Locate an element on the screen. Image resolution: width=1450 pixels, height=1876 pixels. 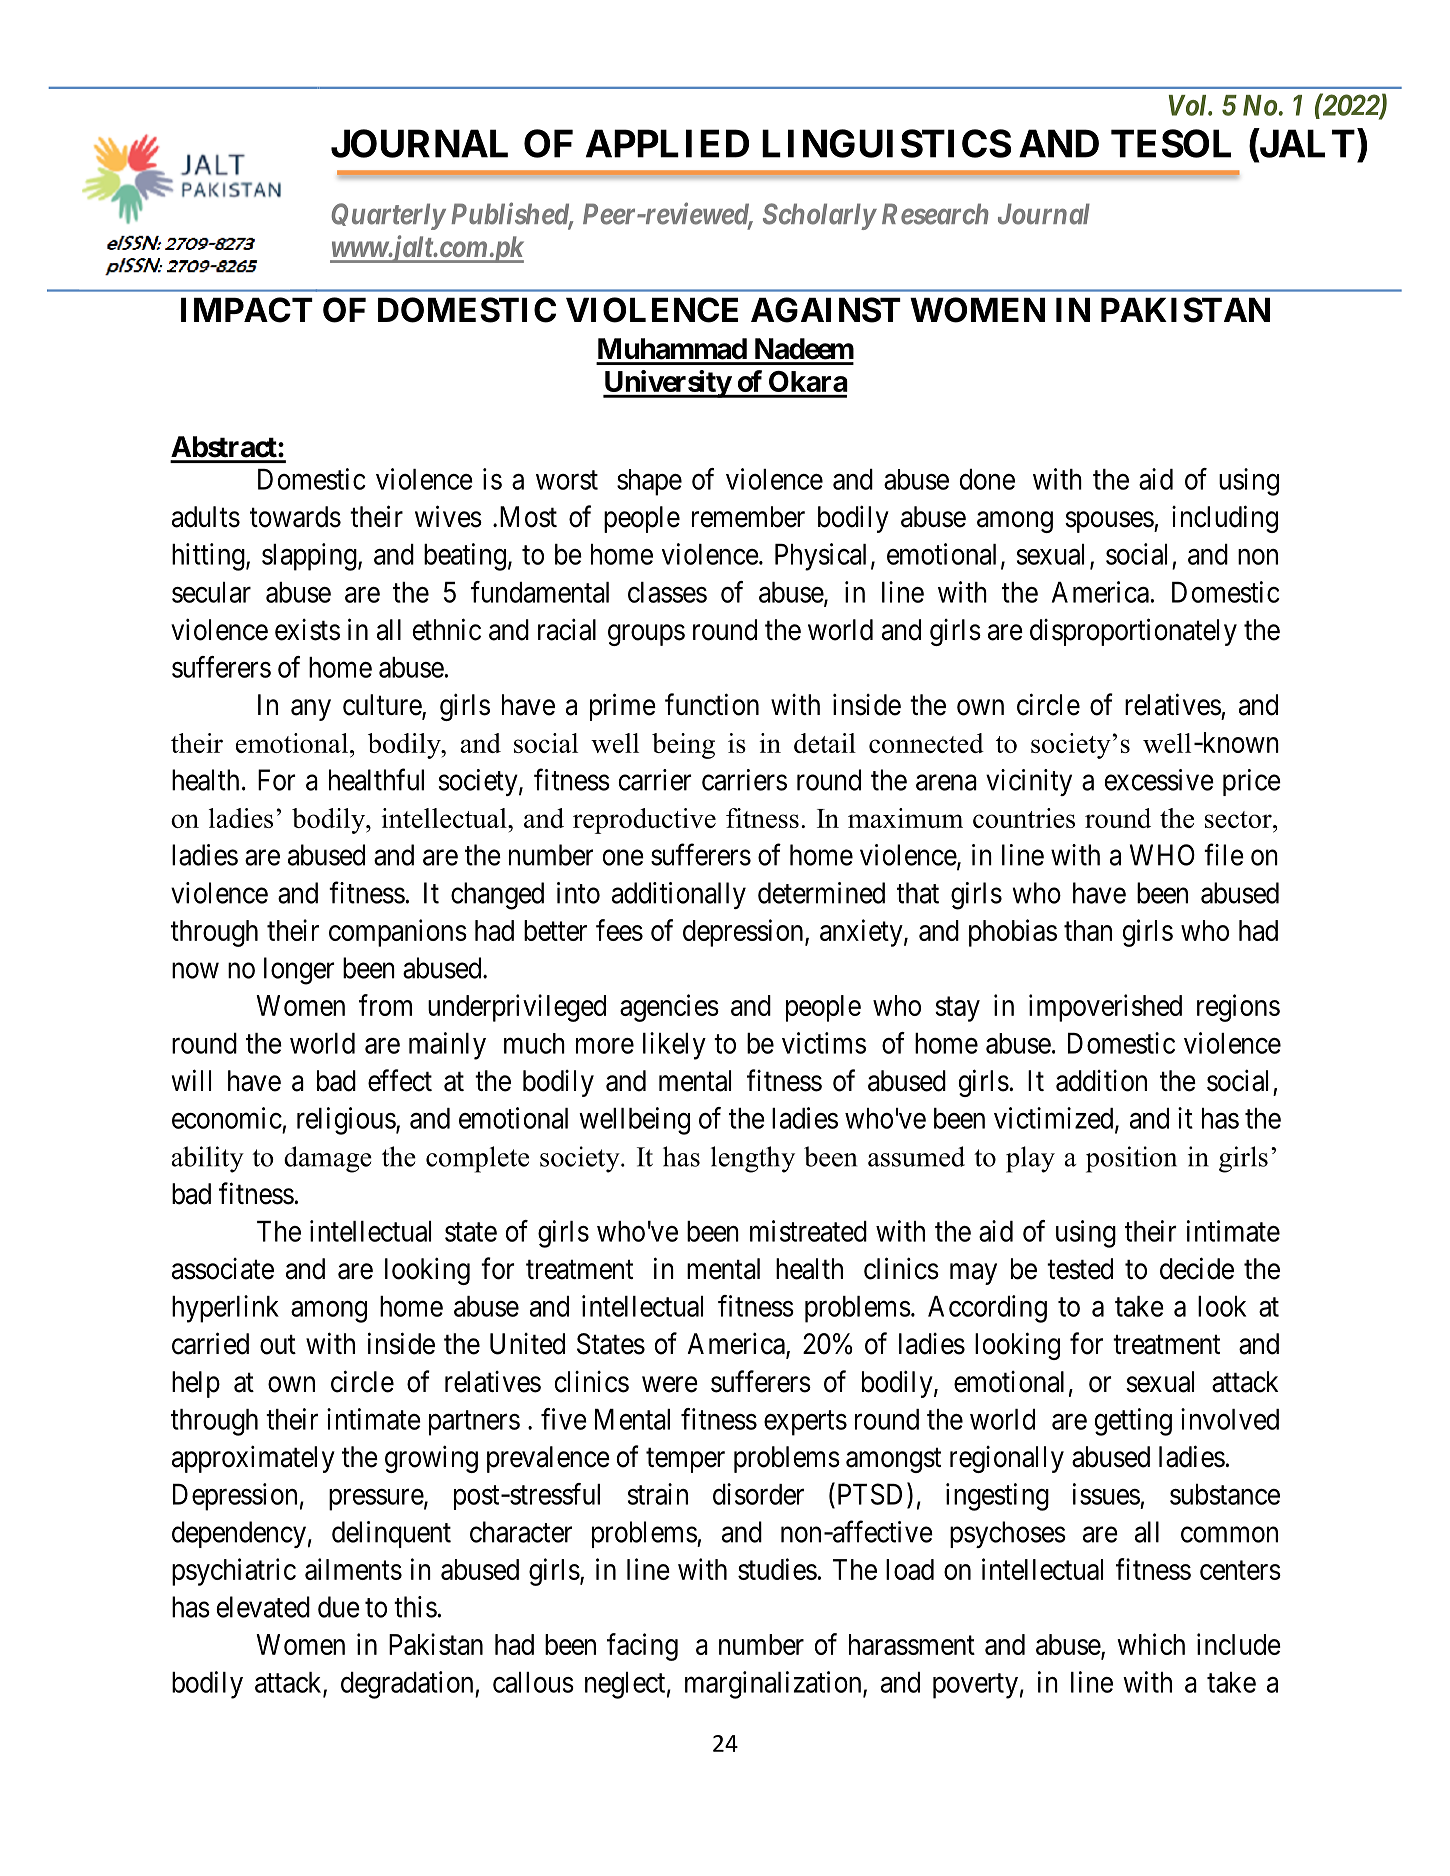
remember is located at coordinates (748, 517).
